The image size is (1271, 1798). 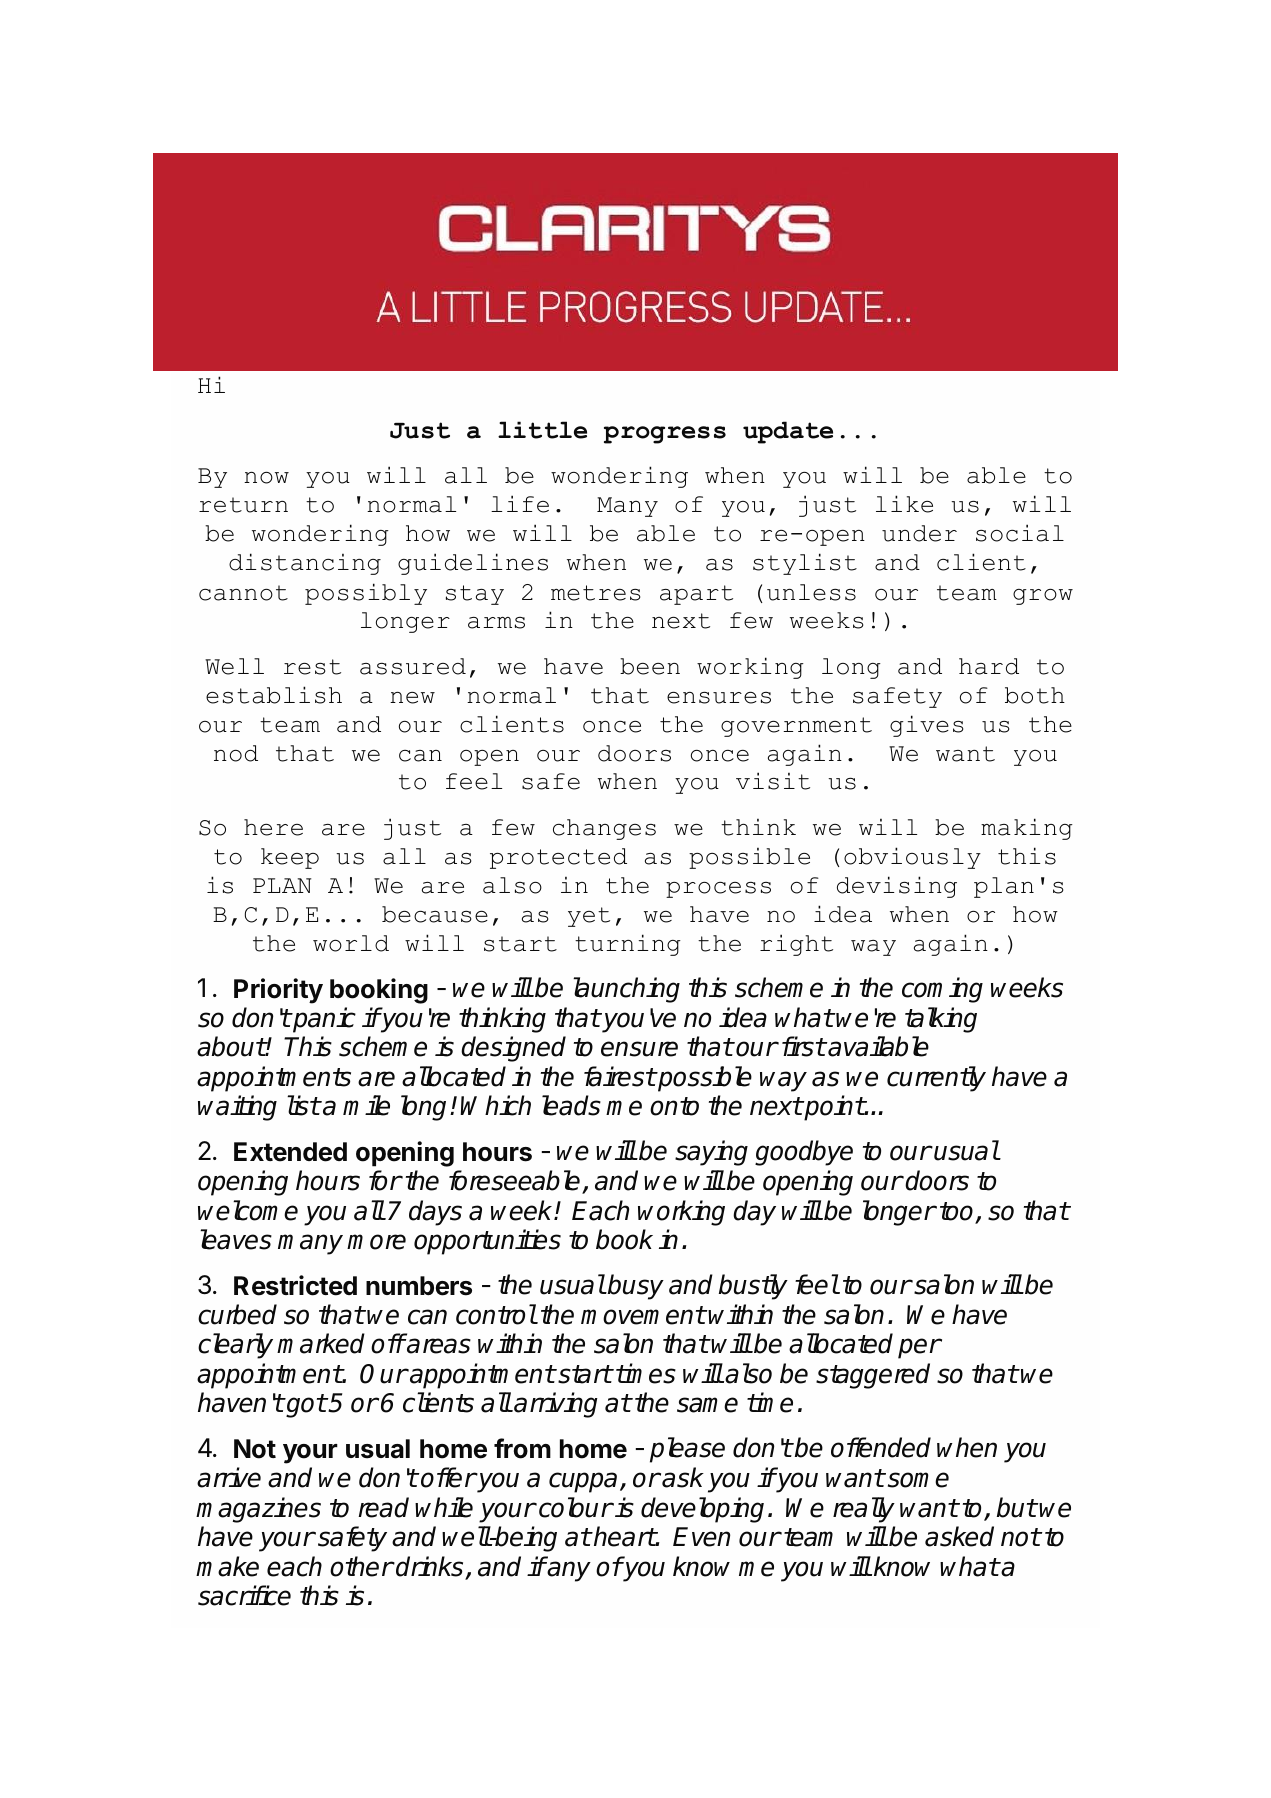 I want to click on like, so click(x=904, y=504).
